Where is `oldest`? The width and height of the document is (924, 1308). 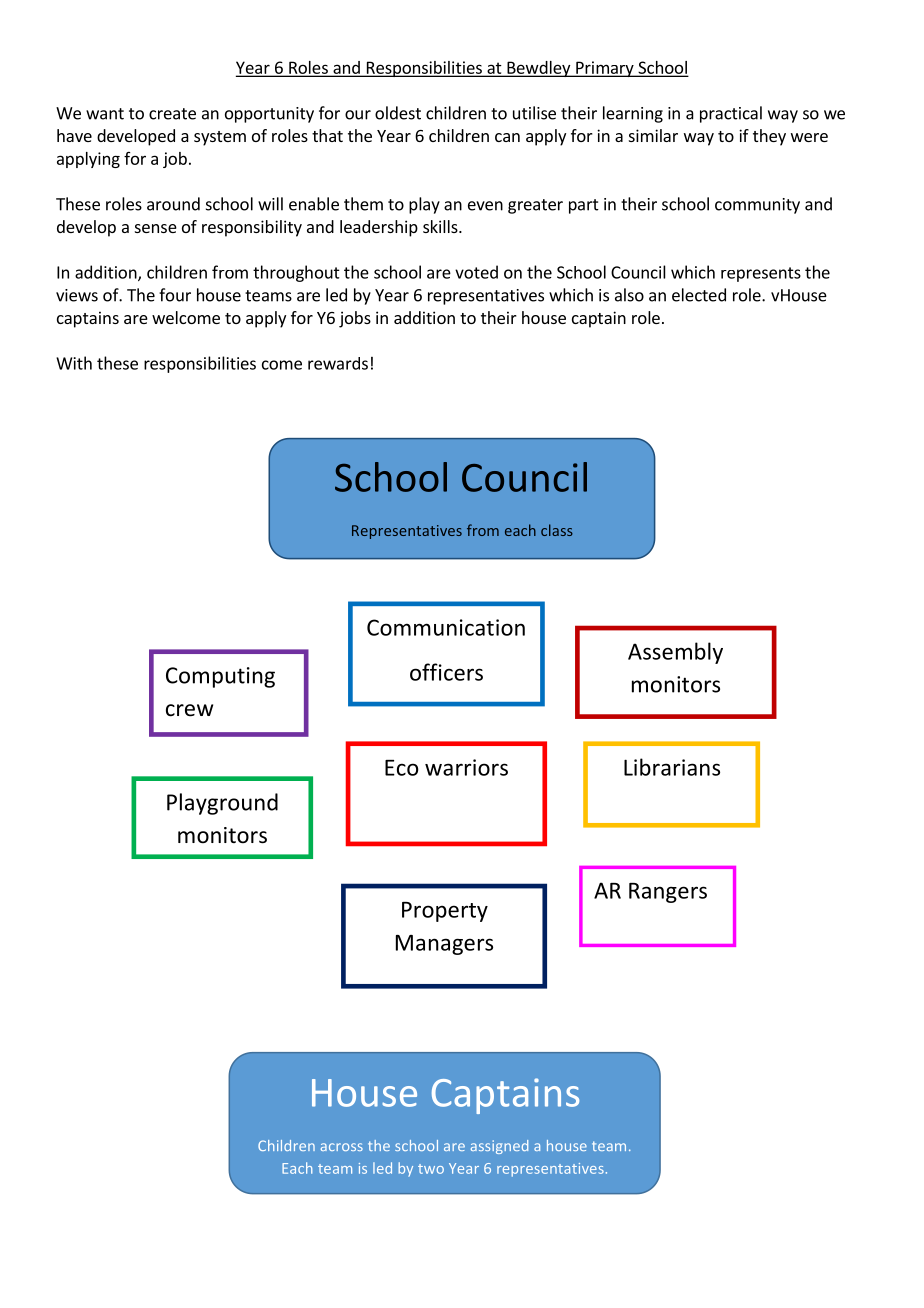
oldest is located at coordinates (398, 113).
